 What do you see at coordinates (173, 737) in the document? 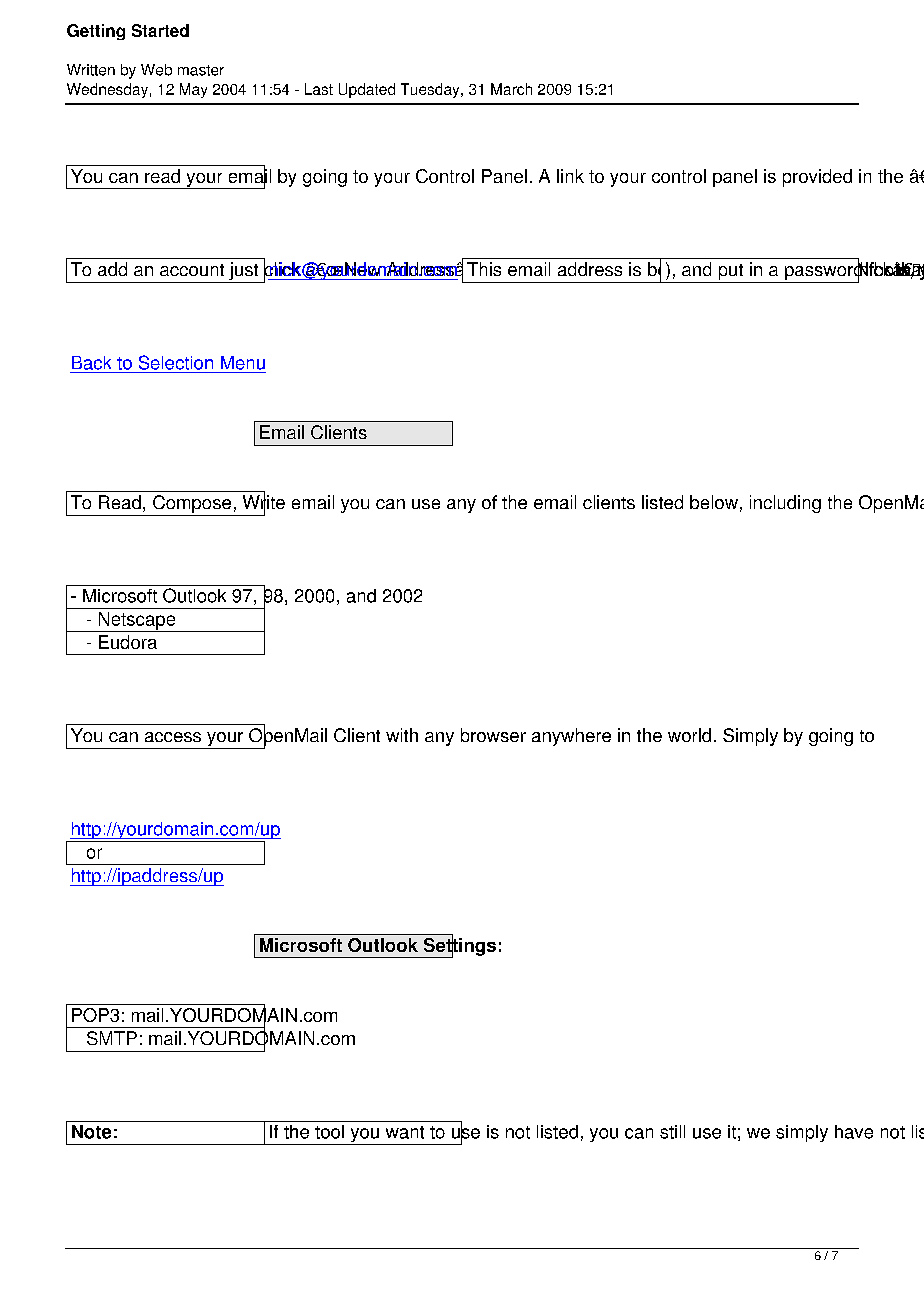
I see `access` at bounding box center [173, 737].
